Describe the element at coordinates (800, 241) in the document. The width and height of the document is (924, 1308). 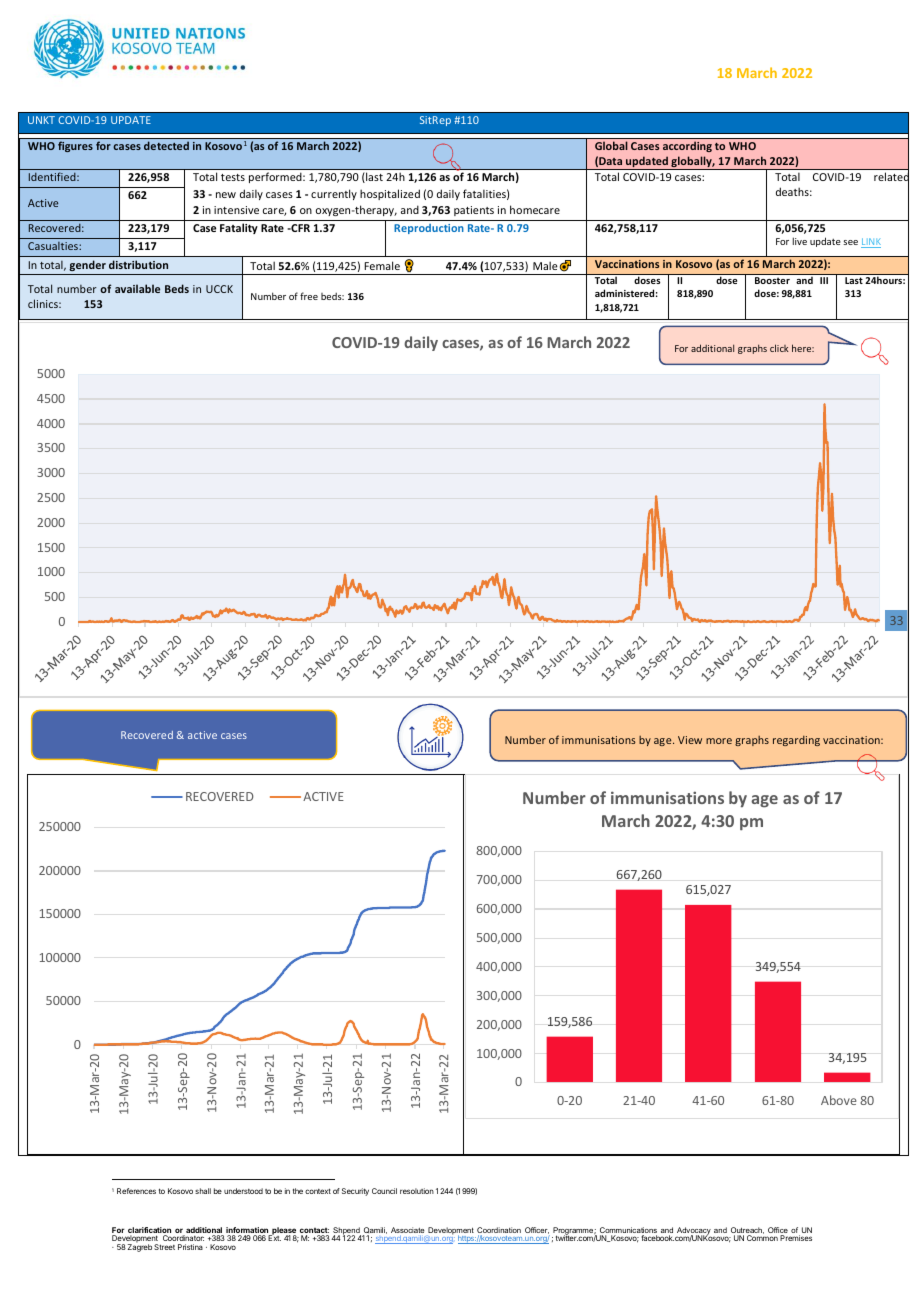
I see `live` at that location.
